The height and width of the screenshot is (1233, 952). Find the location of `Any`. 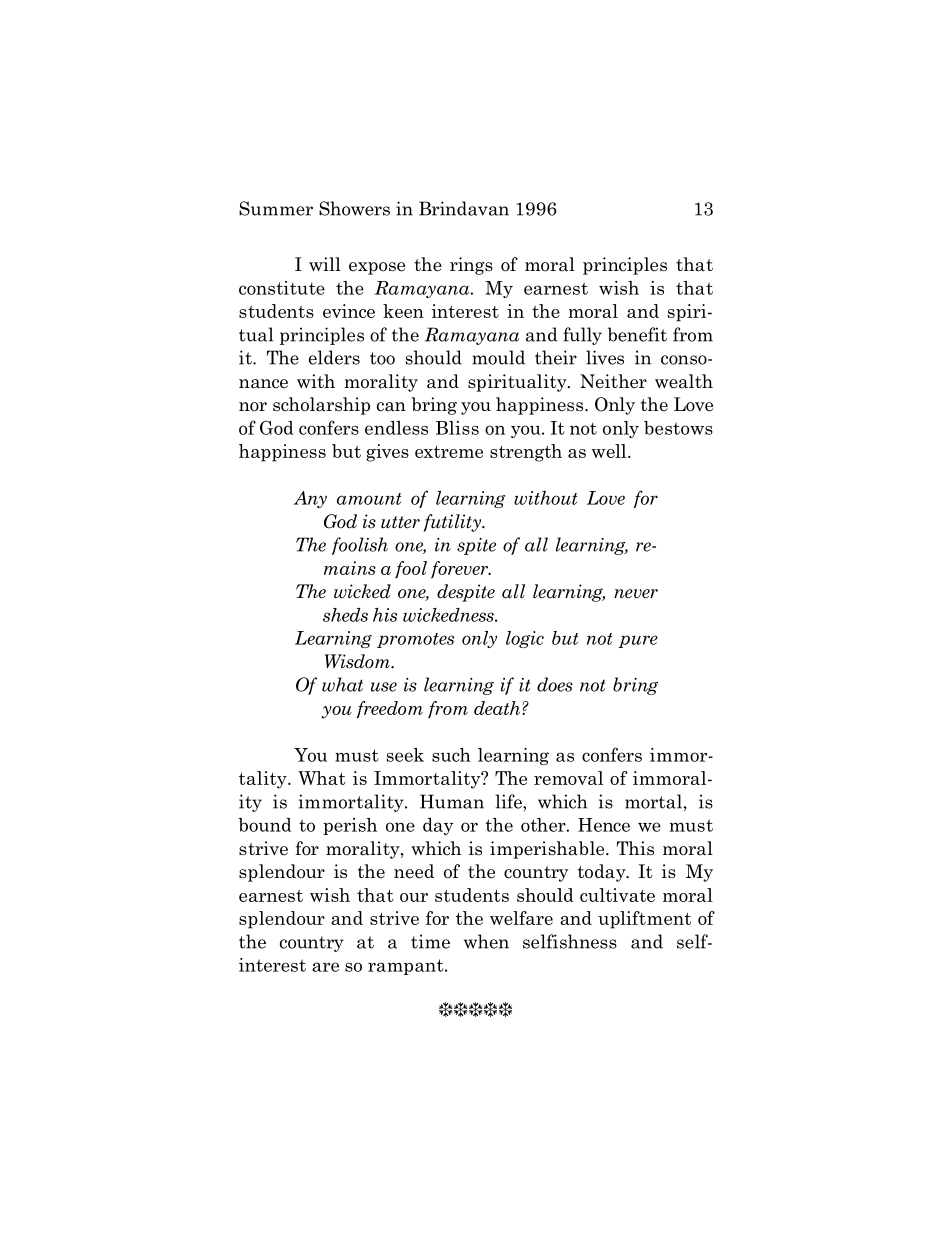

Any is located at coordinates (310, 499).
